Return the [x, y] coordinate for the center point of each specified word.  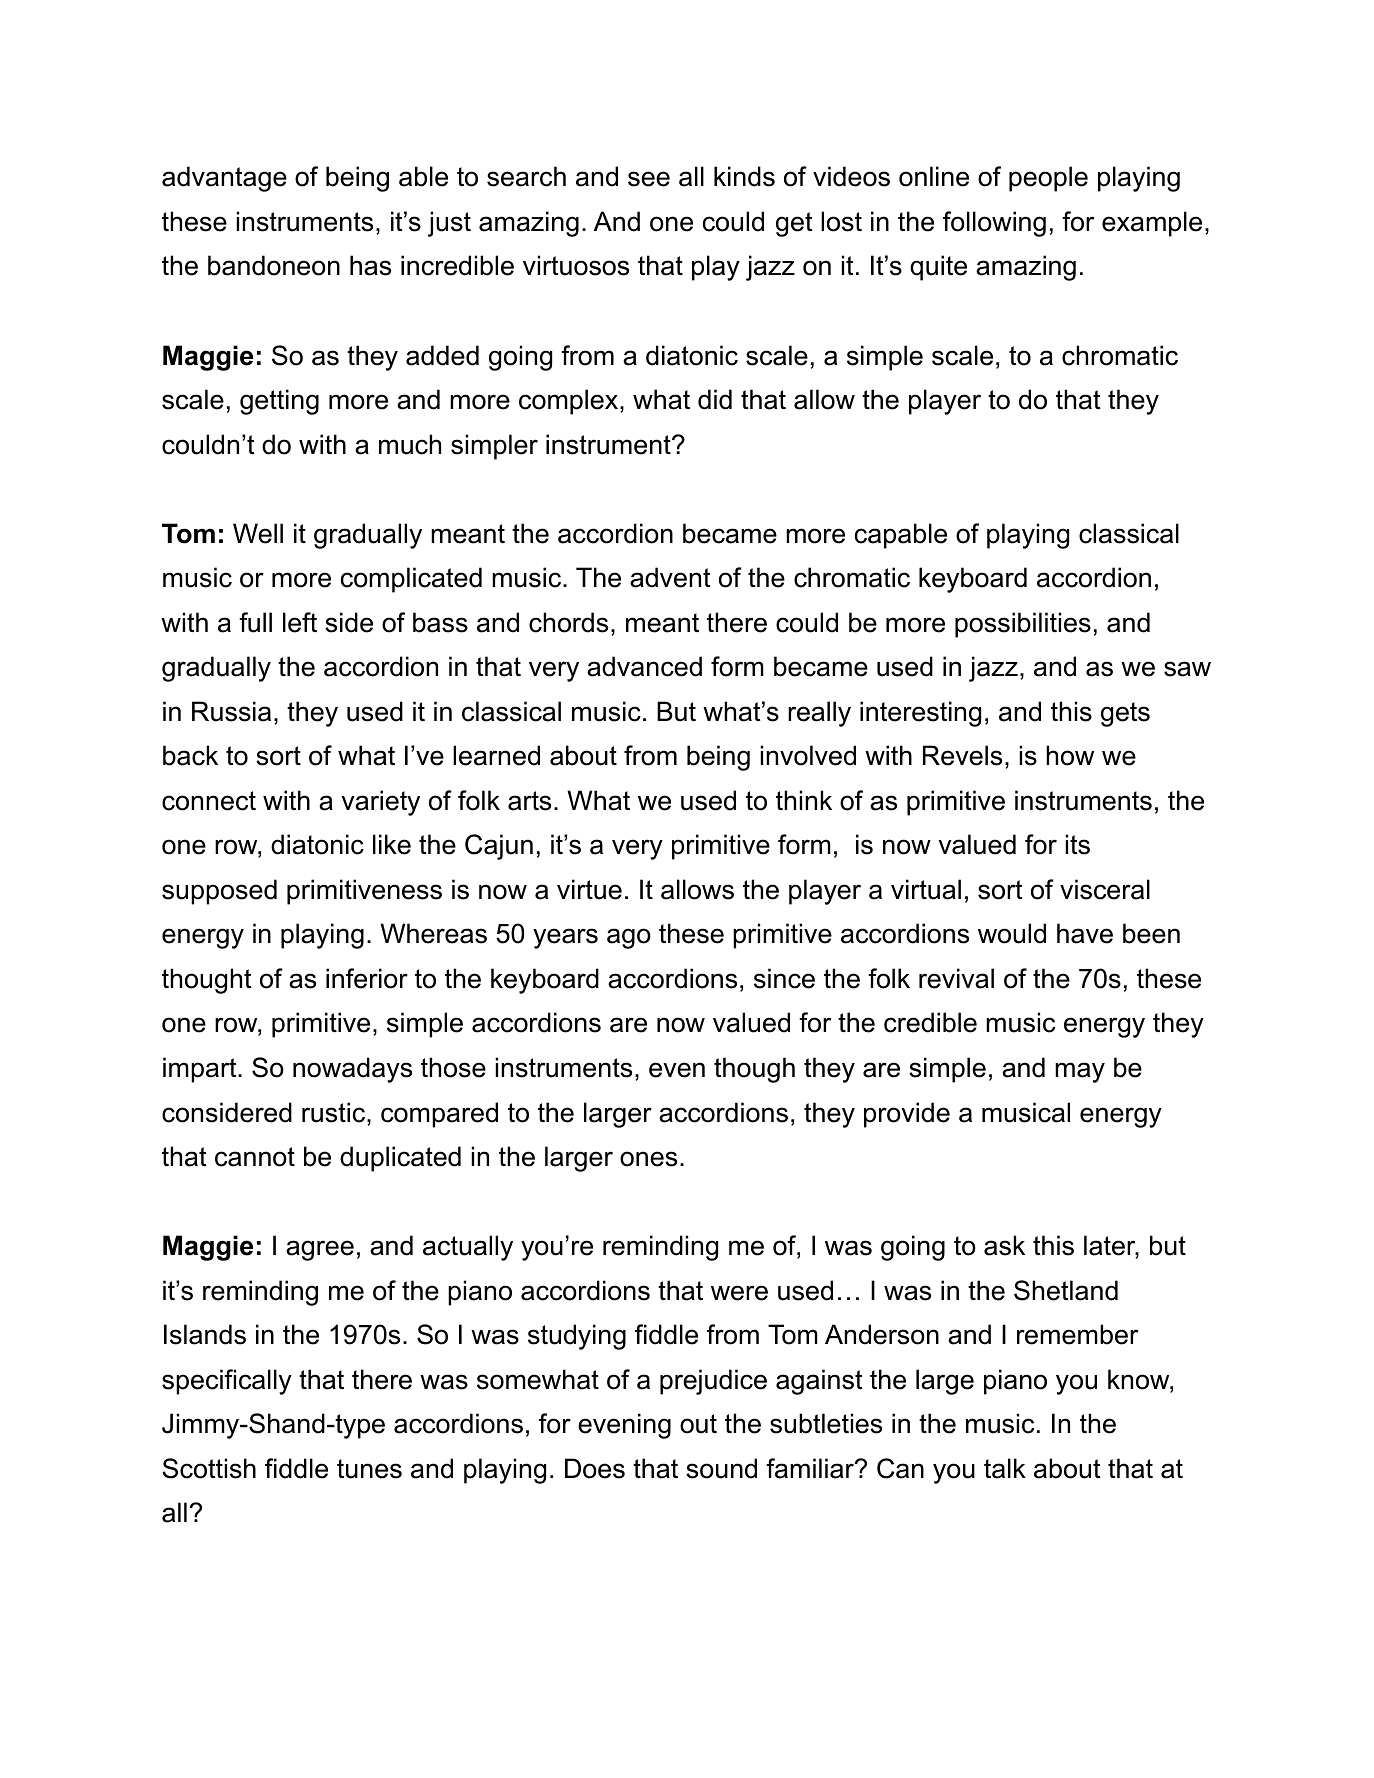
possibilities [1023, 625]
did [715, 399]
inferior [367, 978]
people [1048, 179]
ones [648, 1159]
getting [279, 402]
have [1085, 933]
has [370, 265]
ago [629, 938]
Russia [231, 711]
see [649, 179]
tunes [369, 1469]
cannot [255, 1157]
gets [1125, 714]
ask [1004, 1245]
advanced [644, 666]
